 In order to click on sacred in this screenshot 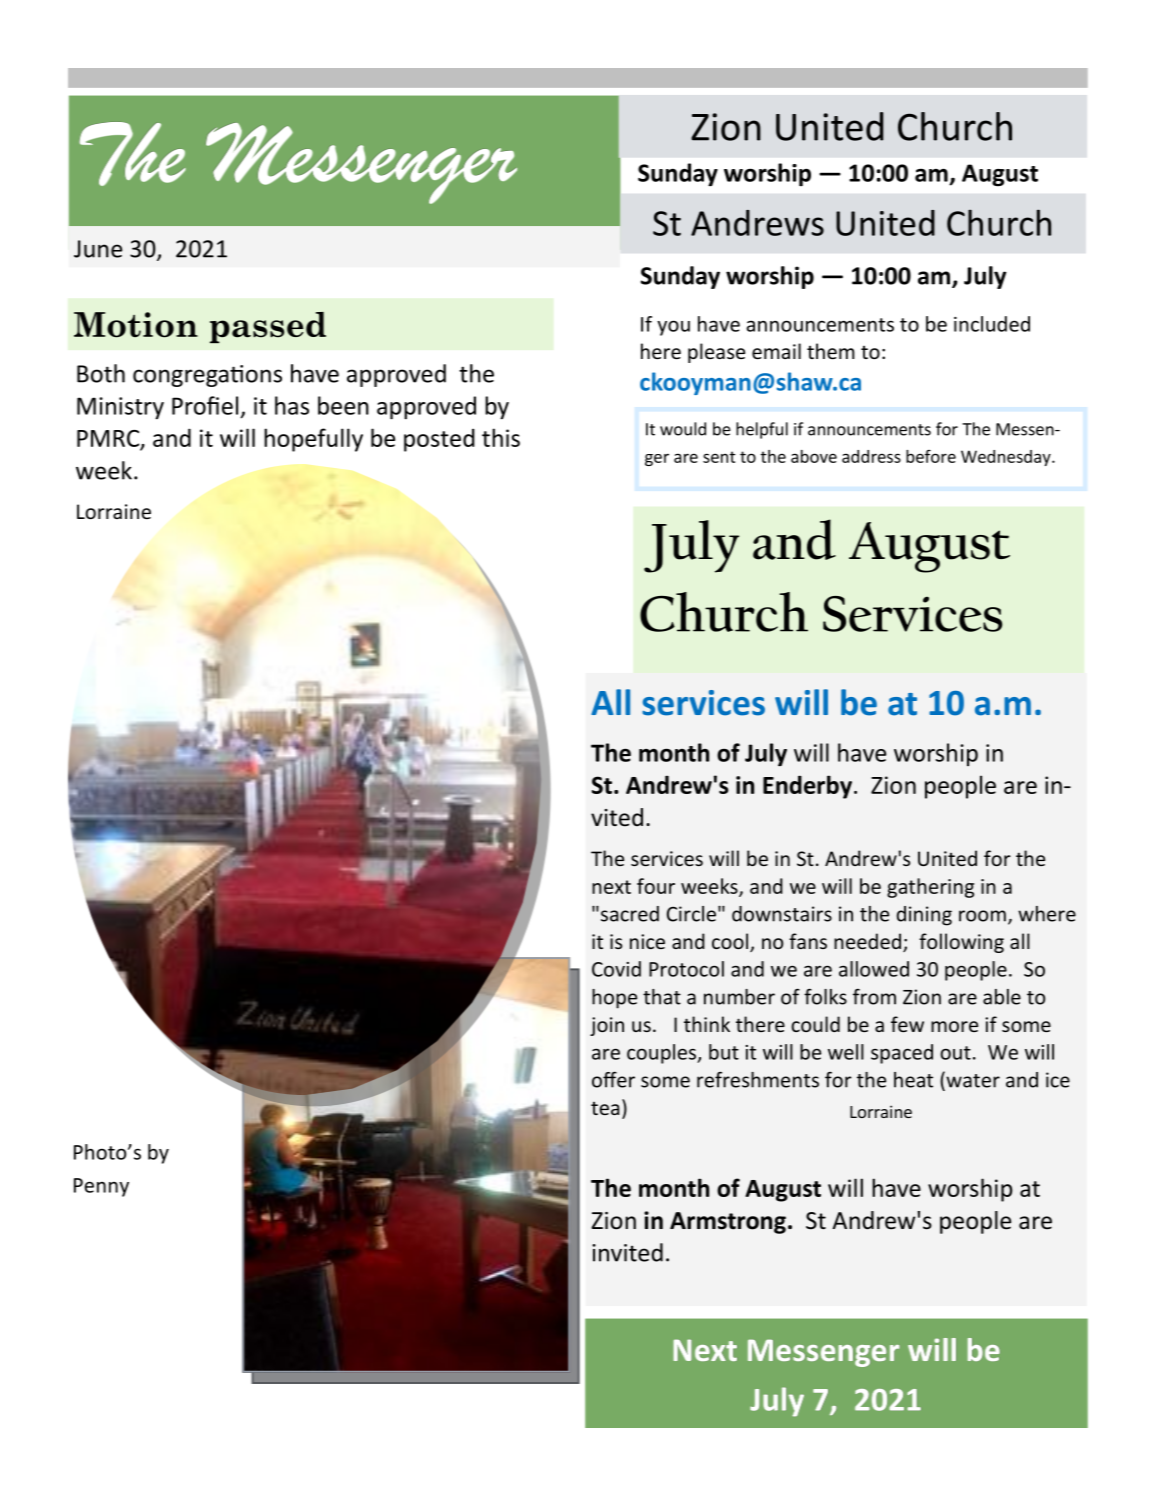, I will do `click(630, 914)`.
